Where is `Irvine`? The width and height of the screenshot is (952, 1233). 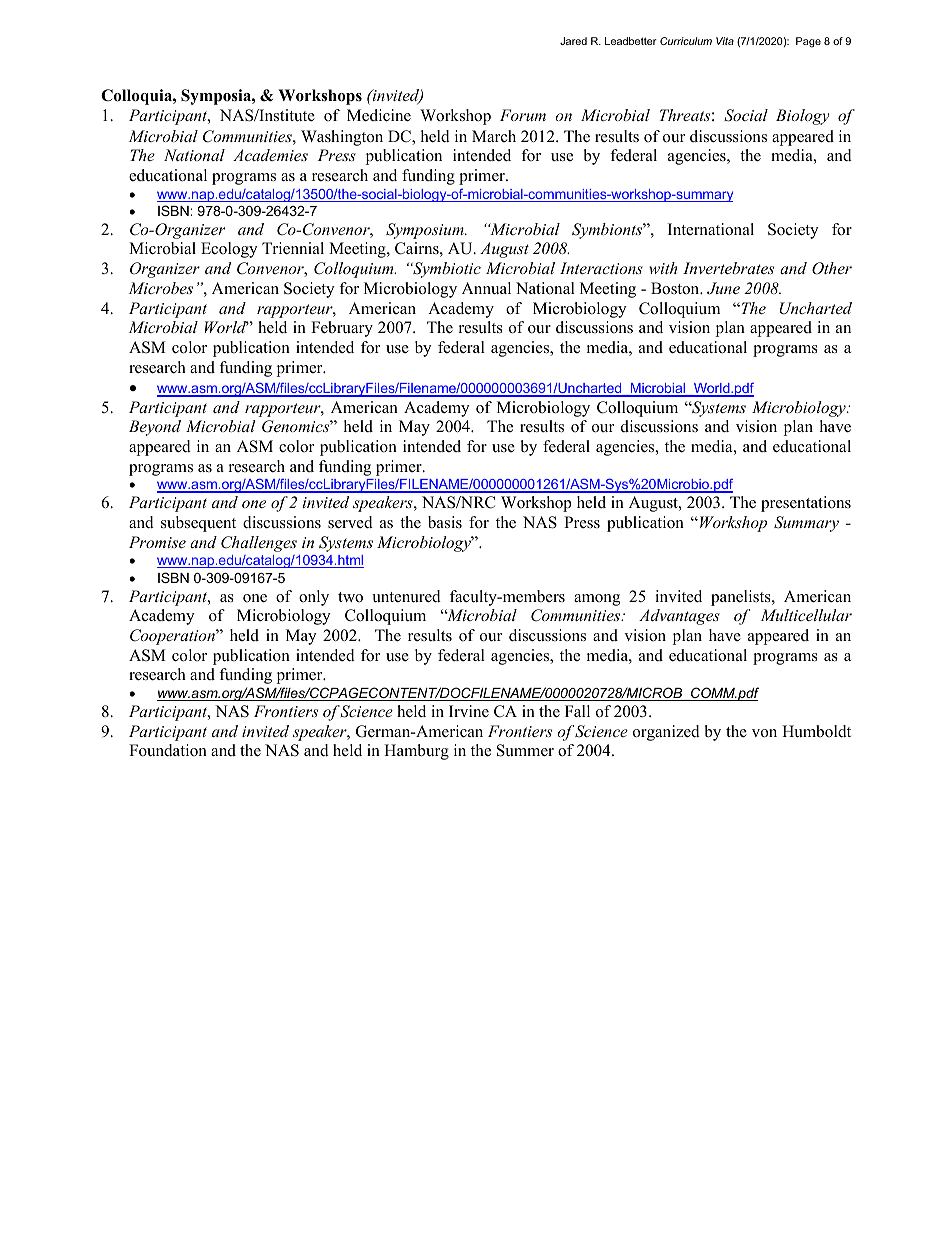 Irvine is located at coordinates (469, 711).
